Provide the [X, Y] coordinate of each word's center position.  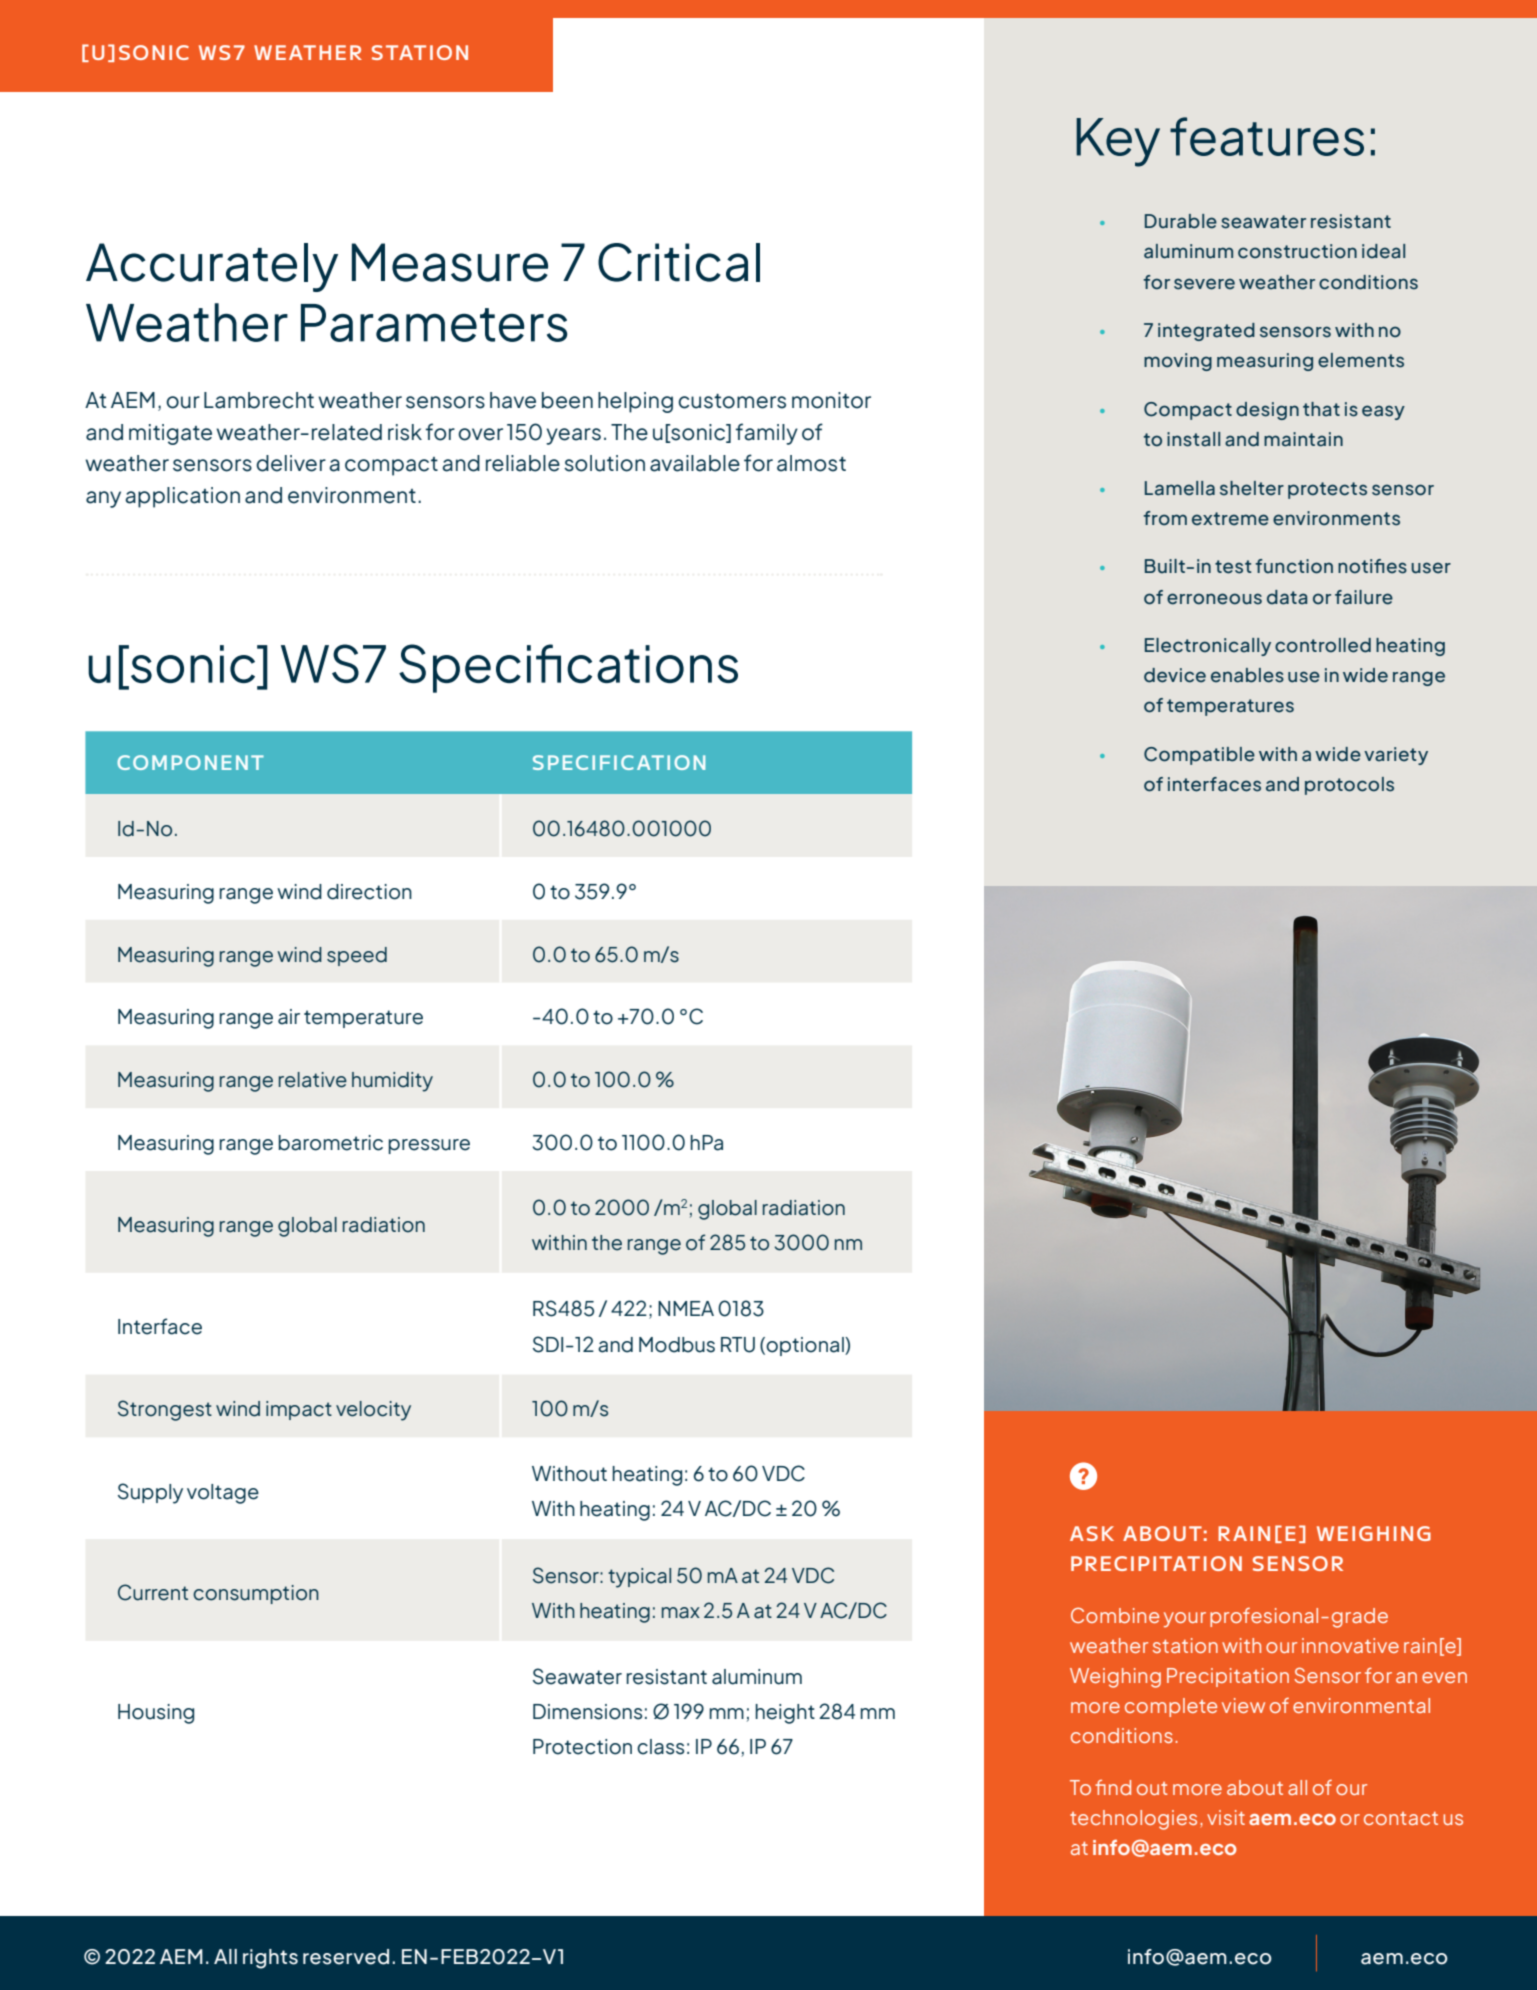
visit [1226, 1817]
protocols [1349, 786]
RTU [738, 1345]
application [182, 497]
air [289, 1017]
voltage [223, 1494]
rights [270, 1959]
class [660, 1747]
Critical [679, 262]
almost [811, 463]
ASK [1092, 1533]
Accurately [212, 267]
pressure [429, 1146]
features [1267, 136]
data [1287, 597]
